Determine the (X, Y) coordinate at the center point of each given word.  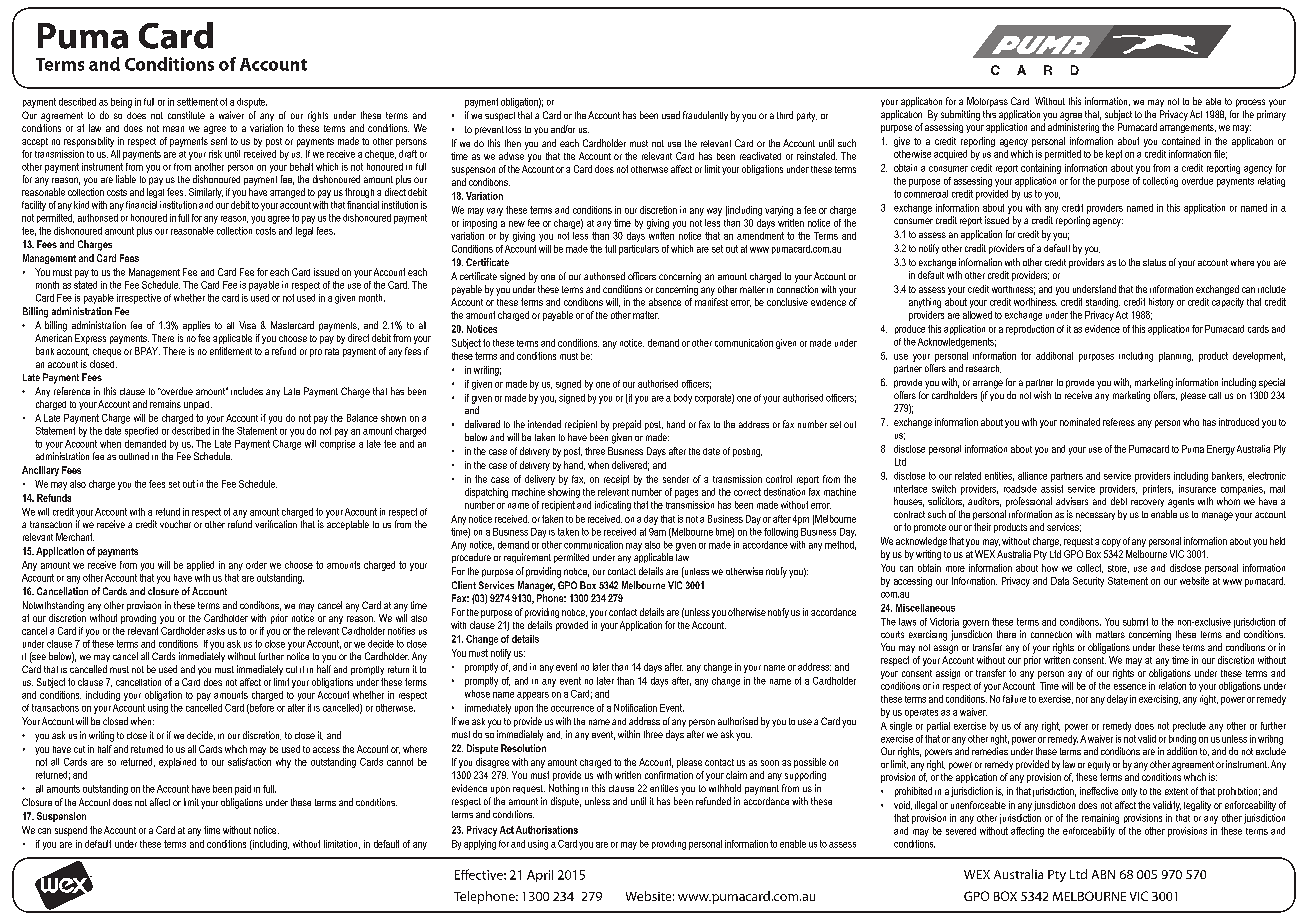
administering (1073, 128)
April (540, 876)
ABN (1103, 874)
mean (173, 129)
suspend (71, 831)
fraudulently (705, 116)
